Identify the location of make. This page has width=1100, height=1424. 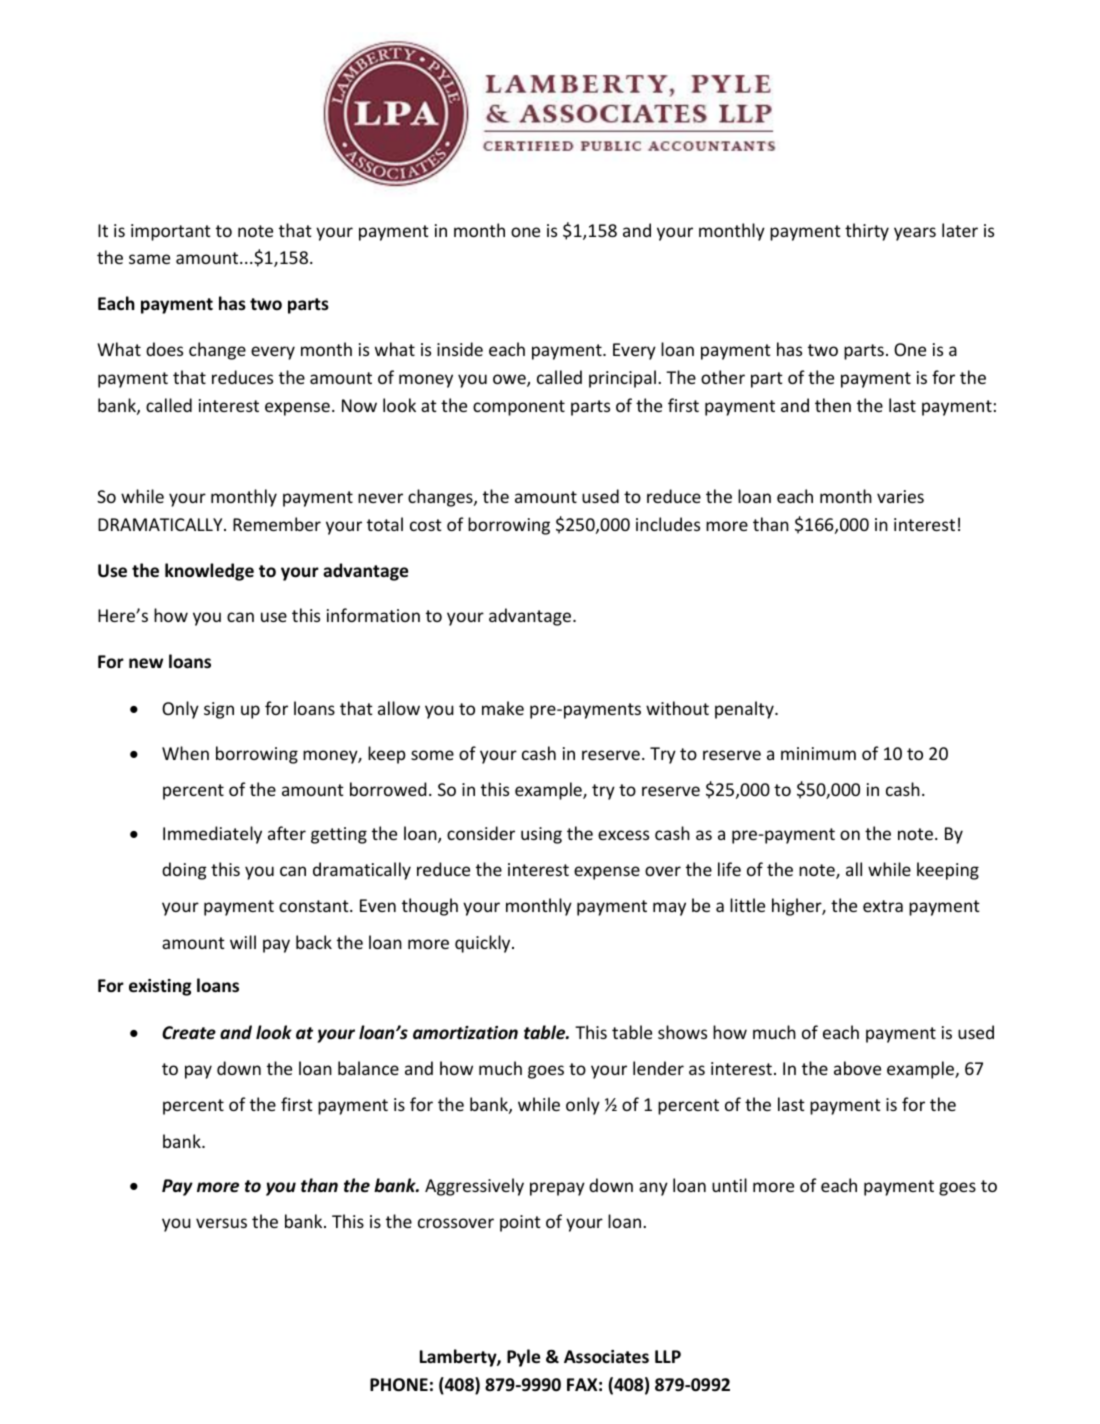
(503, 708).
